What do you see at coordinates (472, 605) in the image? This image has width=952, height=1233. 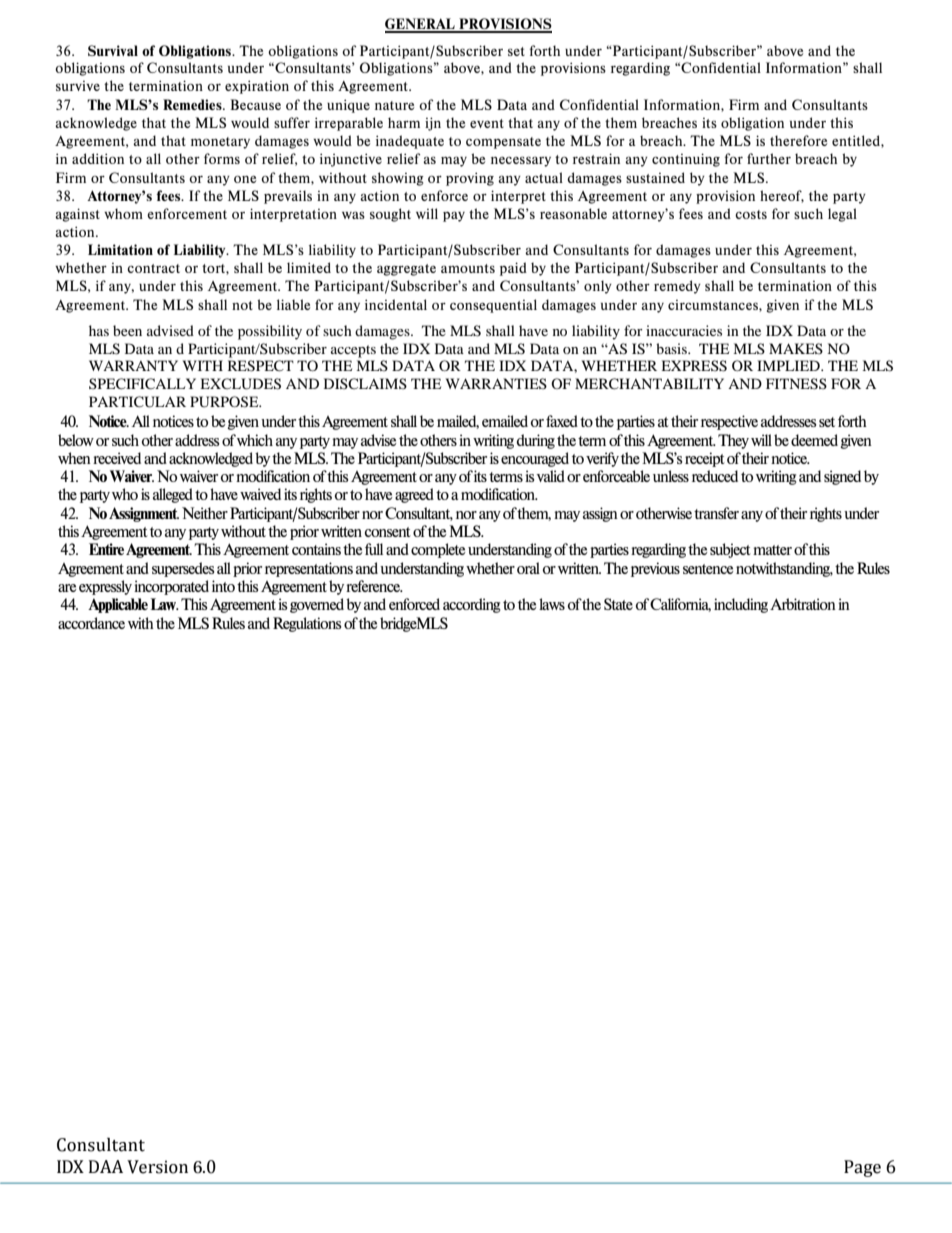 I see `according` at bounding box center [472, 605].
